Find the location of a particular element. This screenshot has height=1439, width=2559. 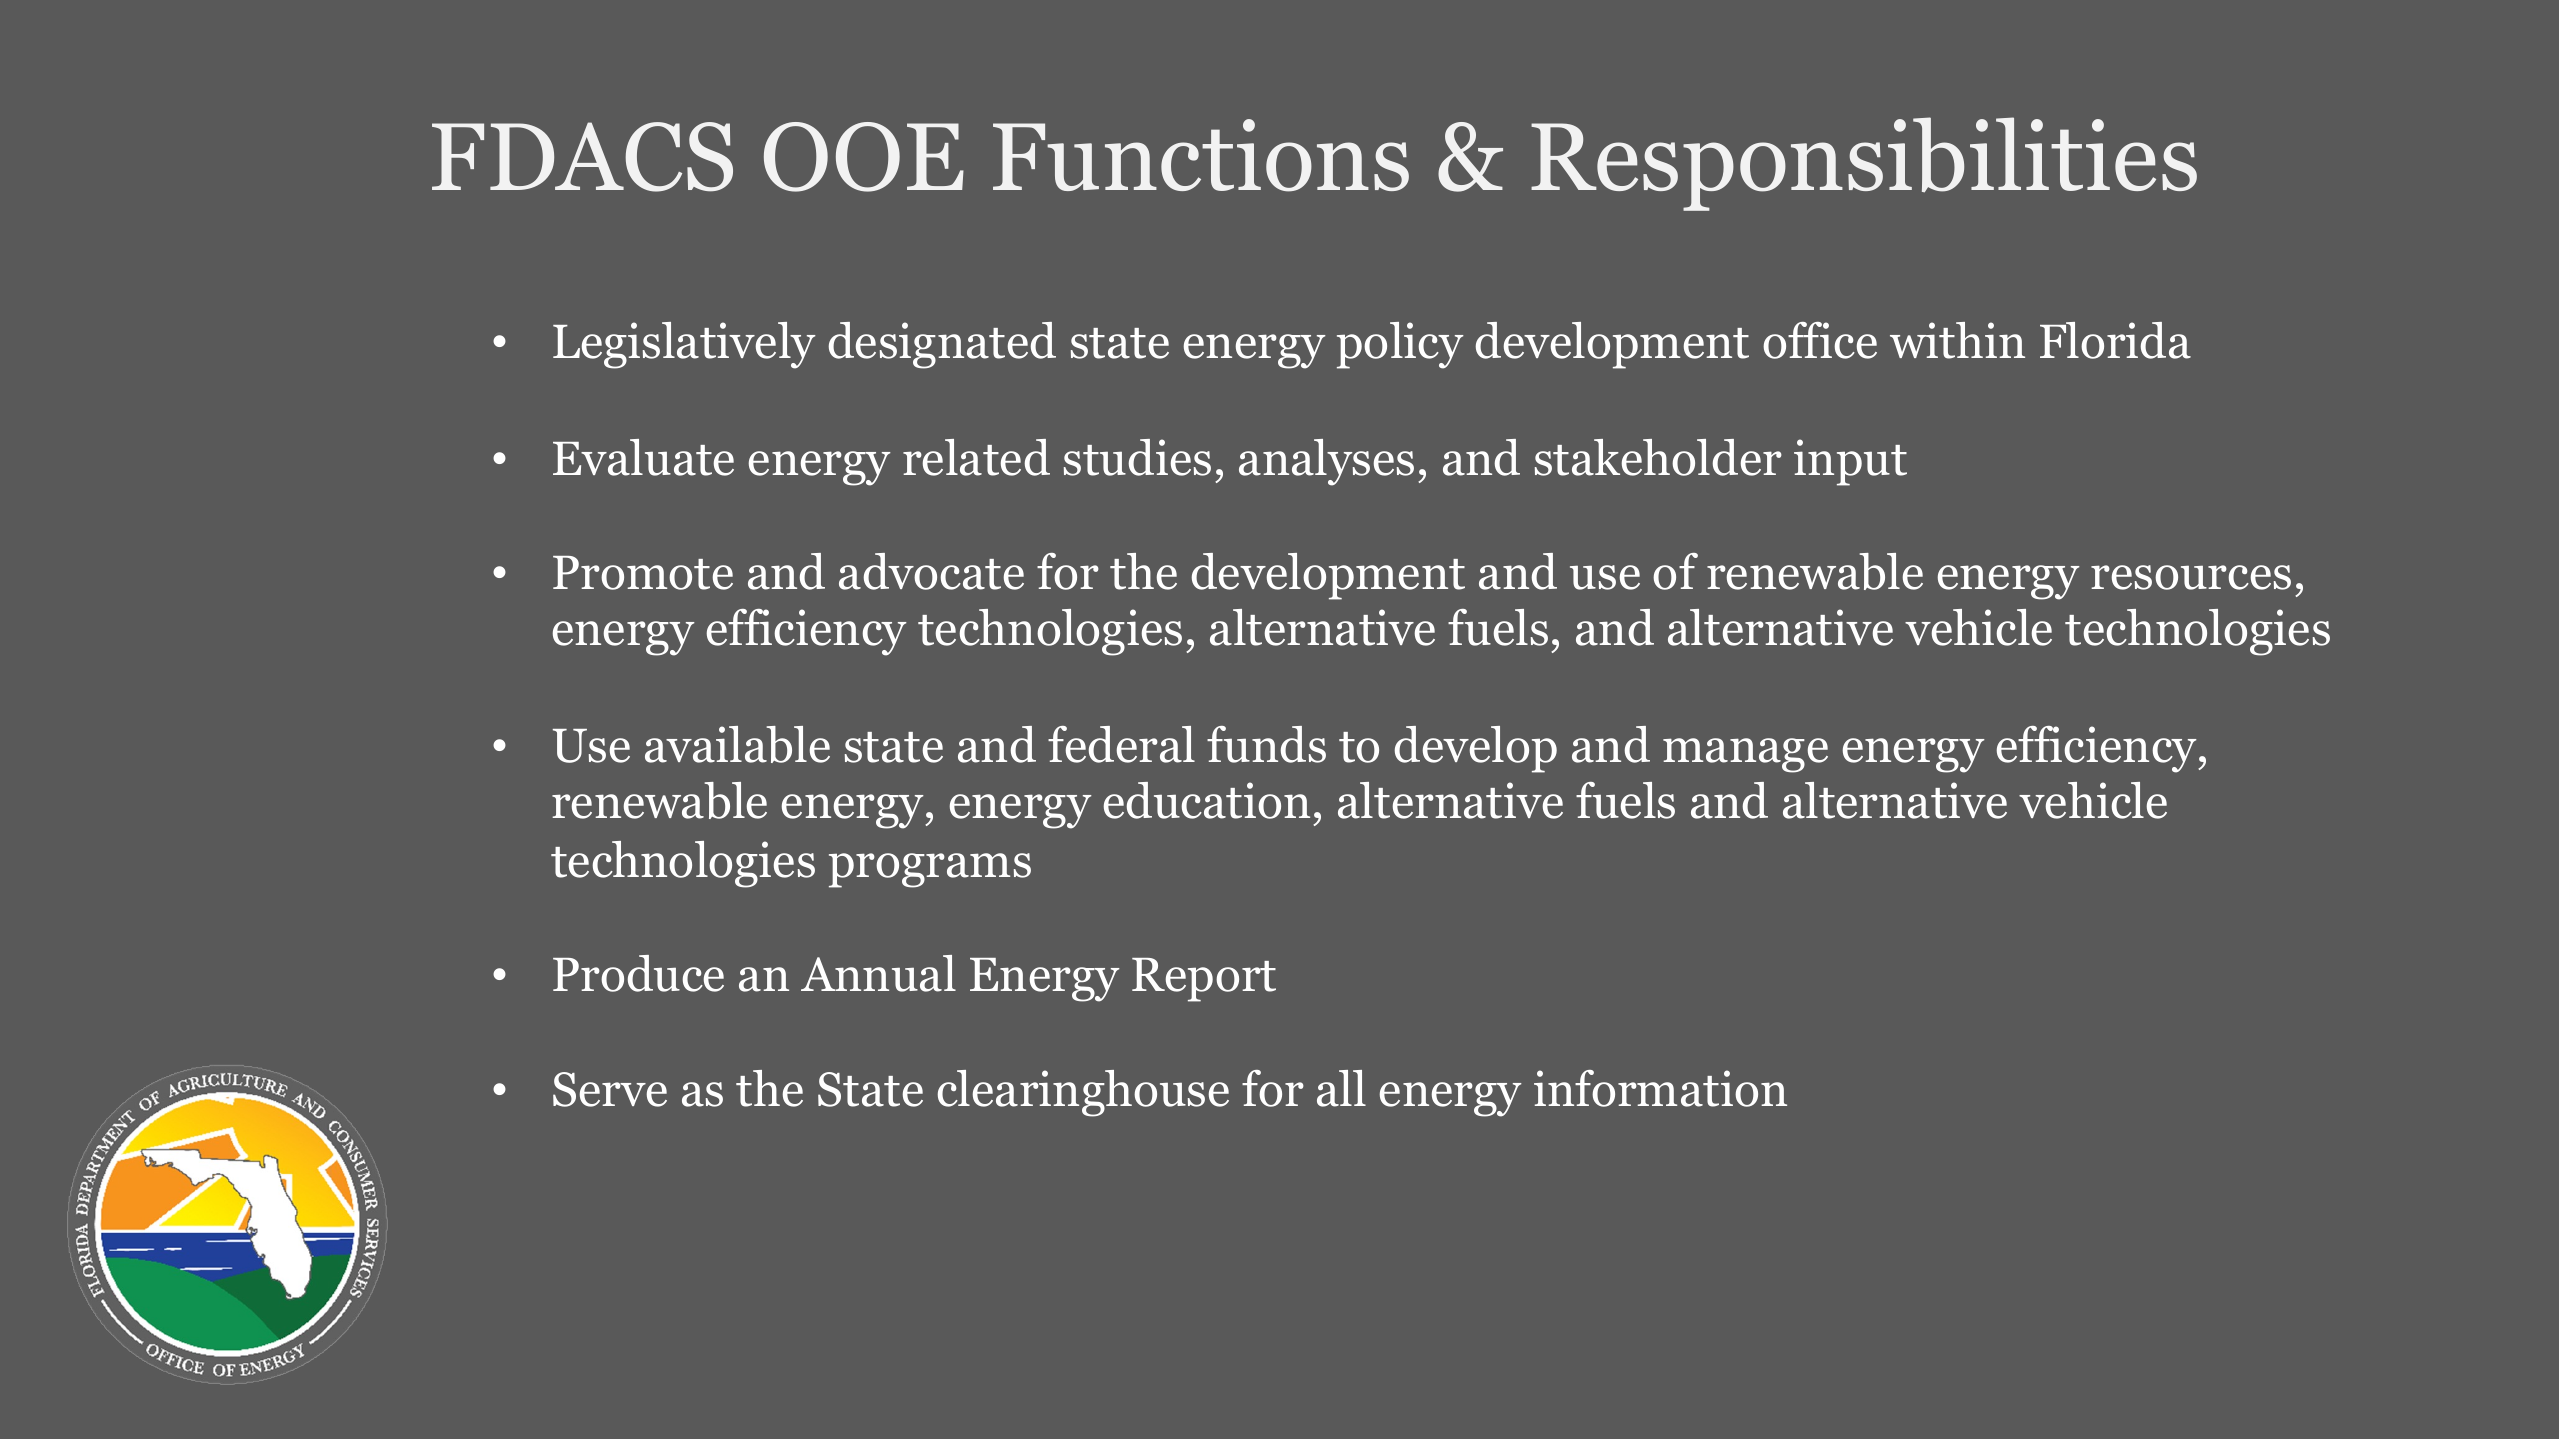

Functions is located at coordinates (1201, 155).
